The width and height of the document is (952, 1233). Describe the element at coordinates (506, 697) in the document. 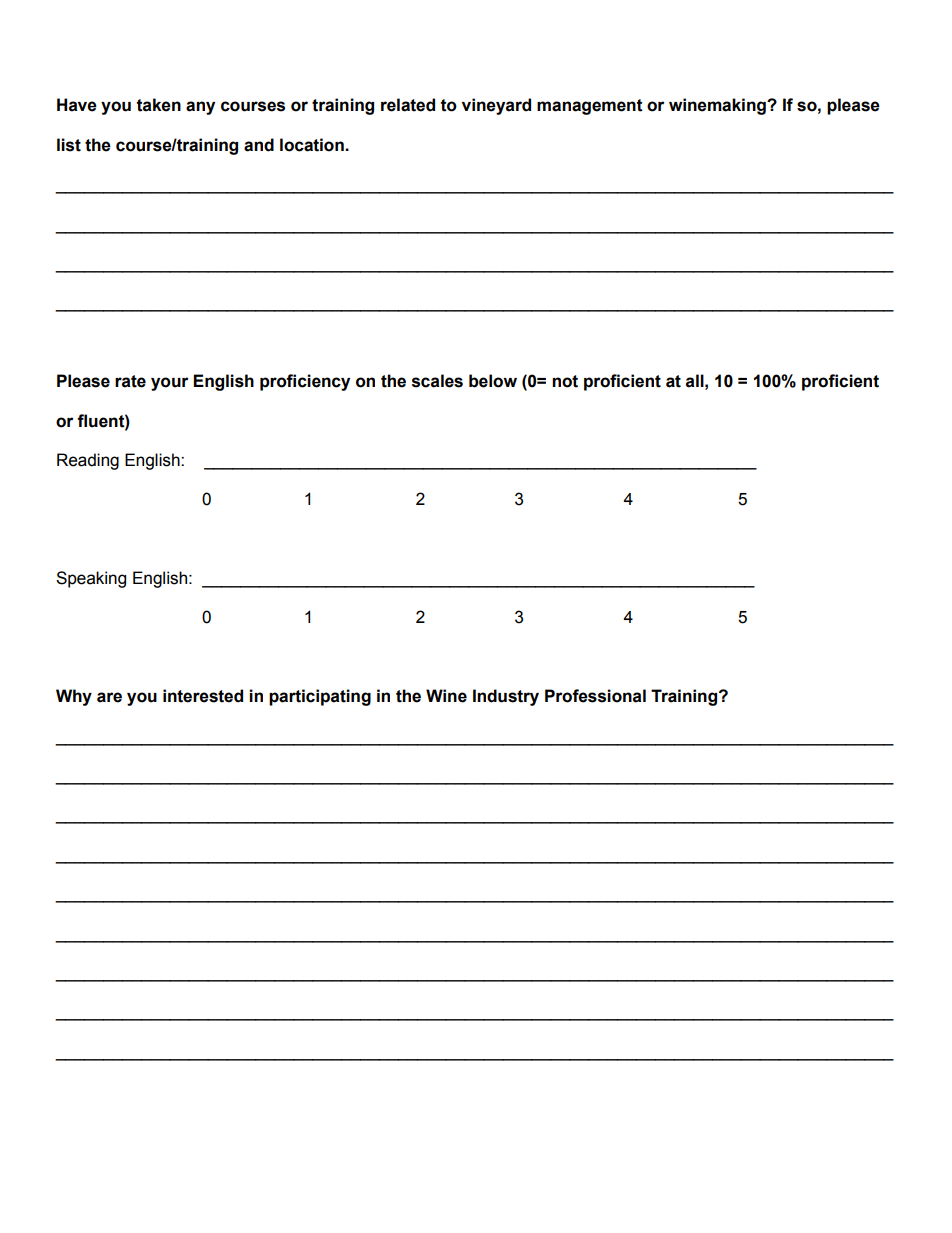

I see `Industry` at that location.
